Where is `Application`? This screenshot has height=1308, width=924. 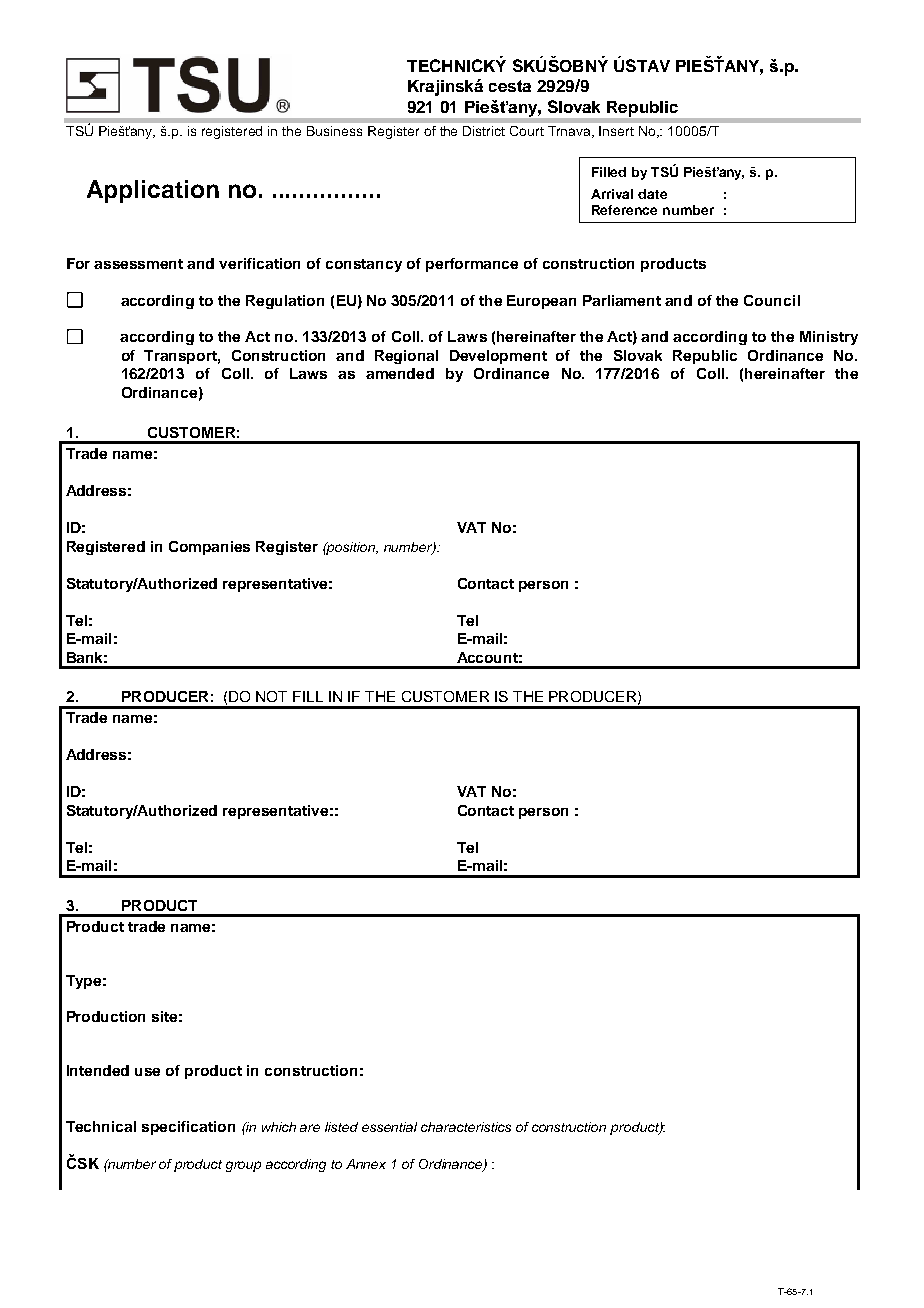 Application is located at coordinates (153, 191).
